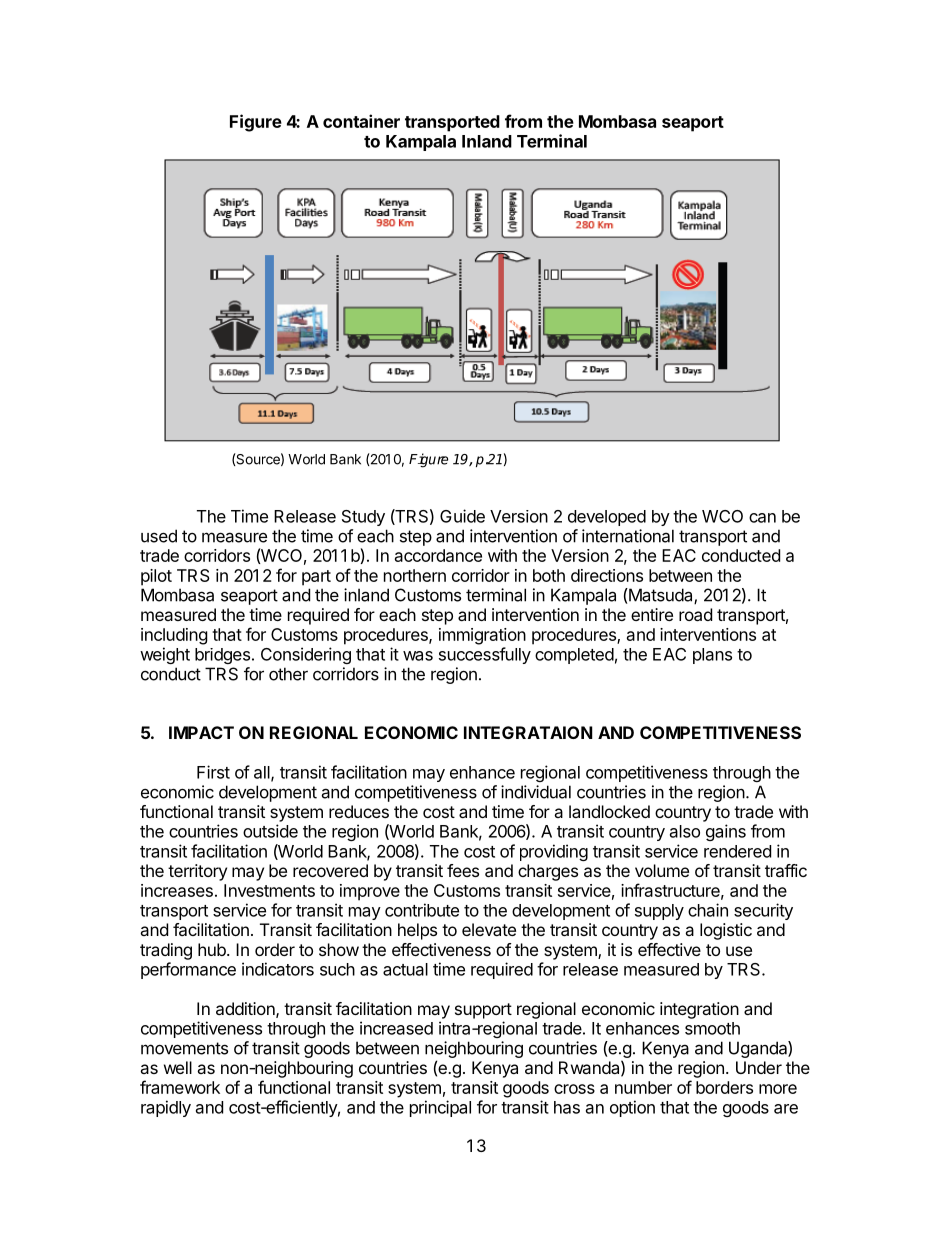 The width and height of the screenshot is (952, 1233). I want to click on road, so click(695, 614).
